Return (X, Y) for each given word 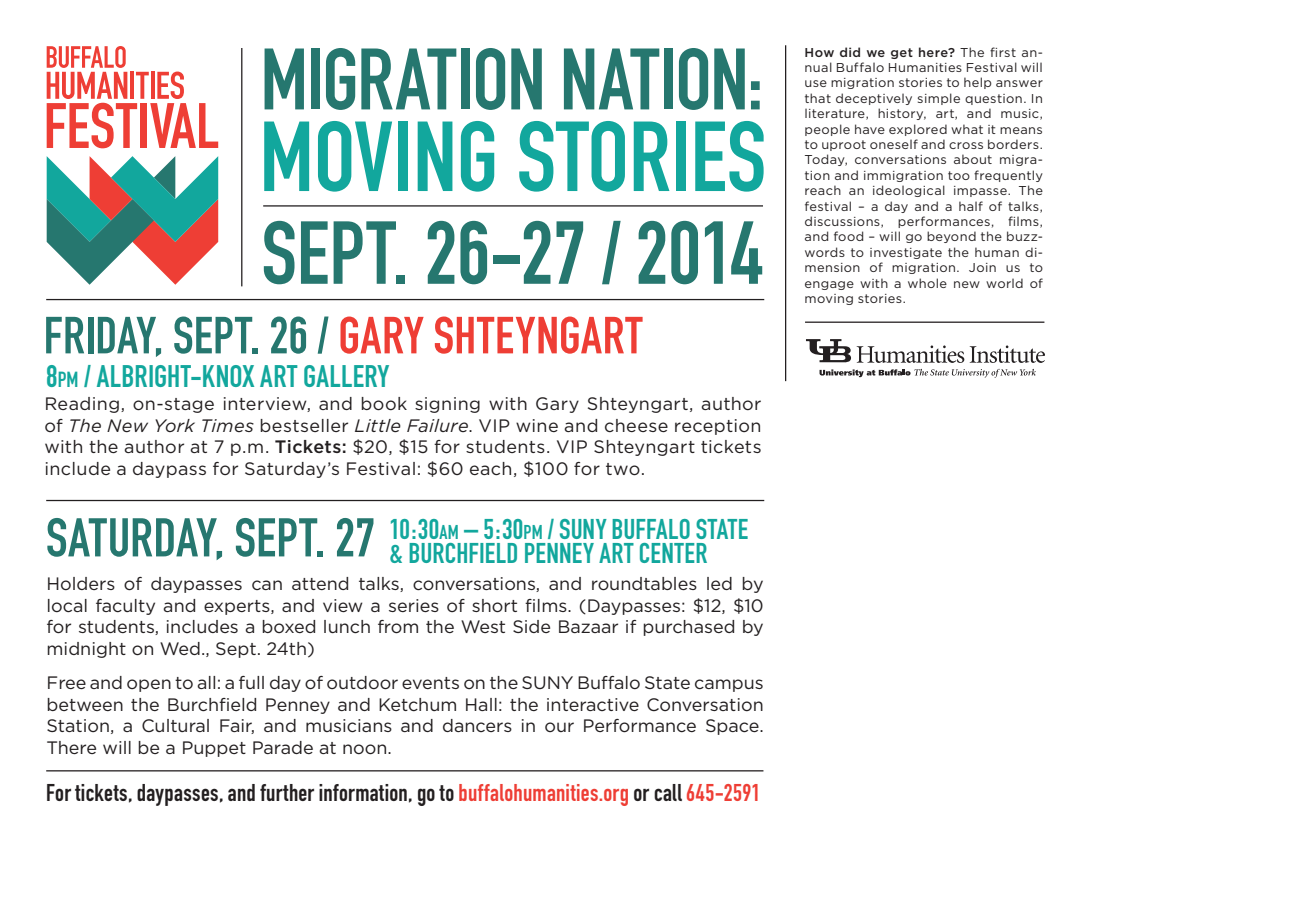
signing (447, 405)
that (818, 98)
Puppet (214, 749)
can (267, 585)
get (902, 53)
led (719, 583)
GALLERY (346, 376)
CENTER (673, 553)
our (559, 727)
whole (927, 283)
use (816, 83)
